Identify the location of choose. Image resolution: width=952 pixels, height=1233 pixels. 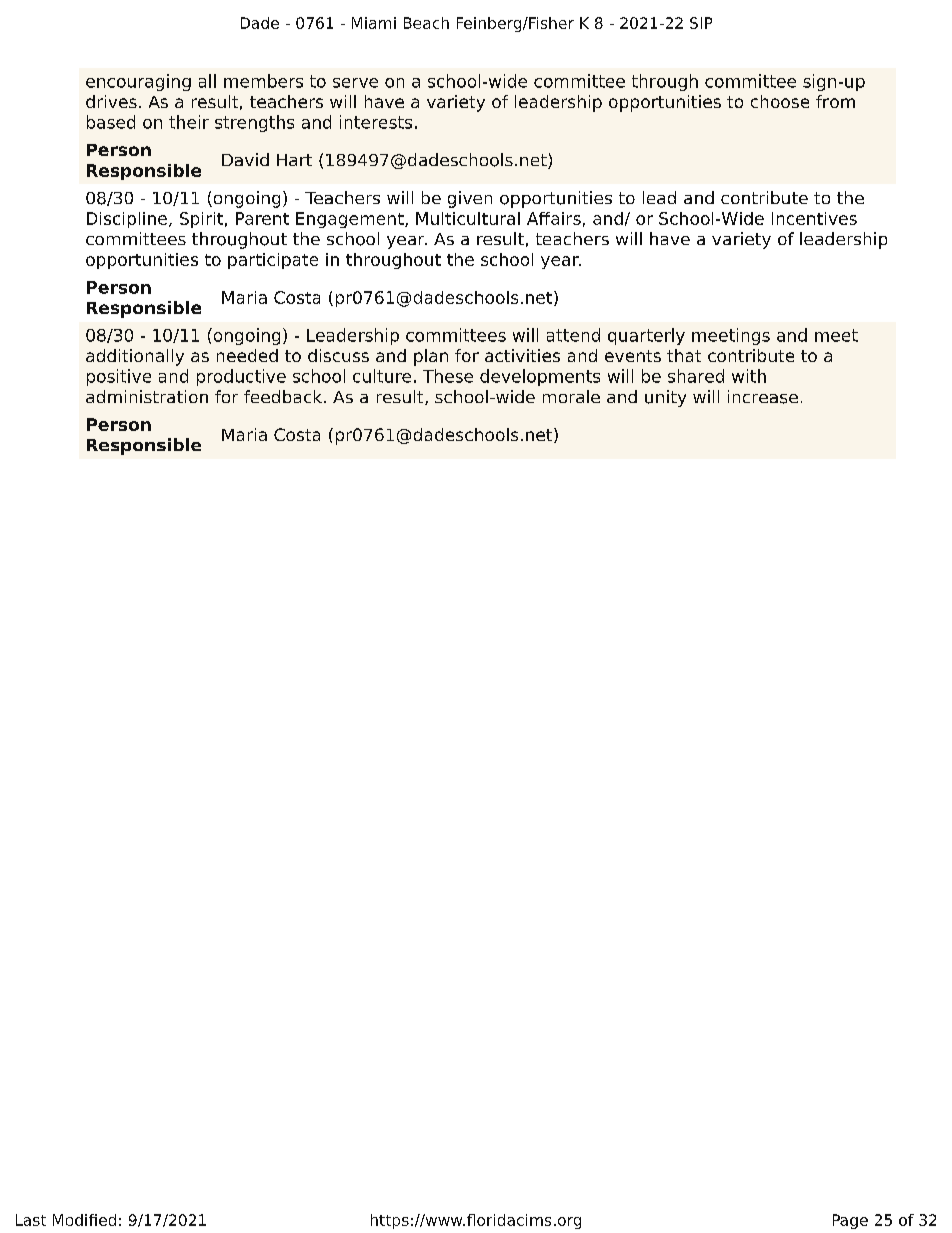
(780, 101).
